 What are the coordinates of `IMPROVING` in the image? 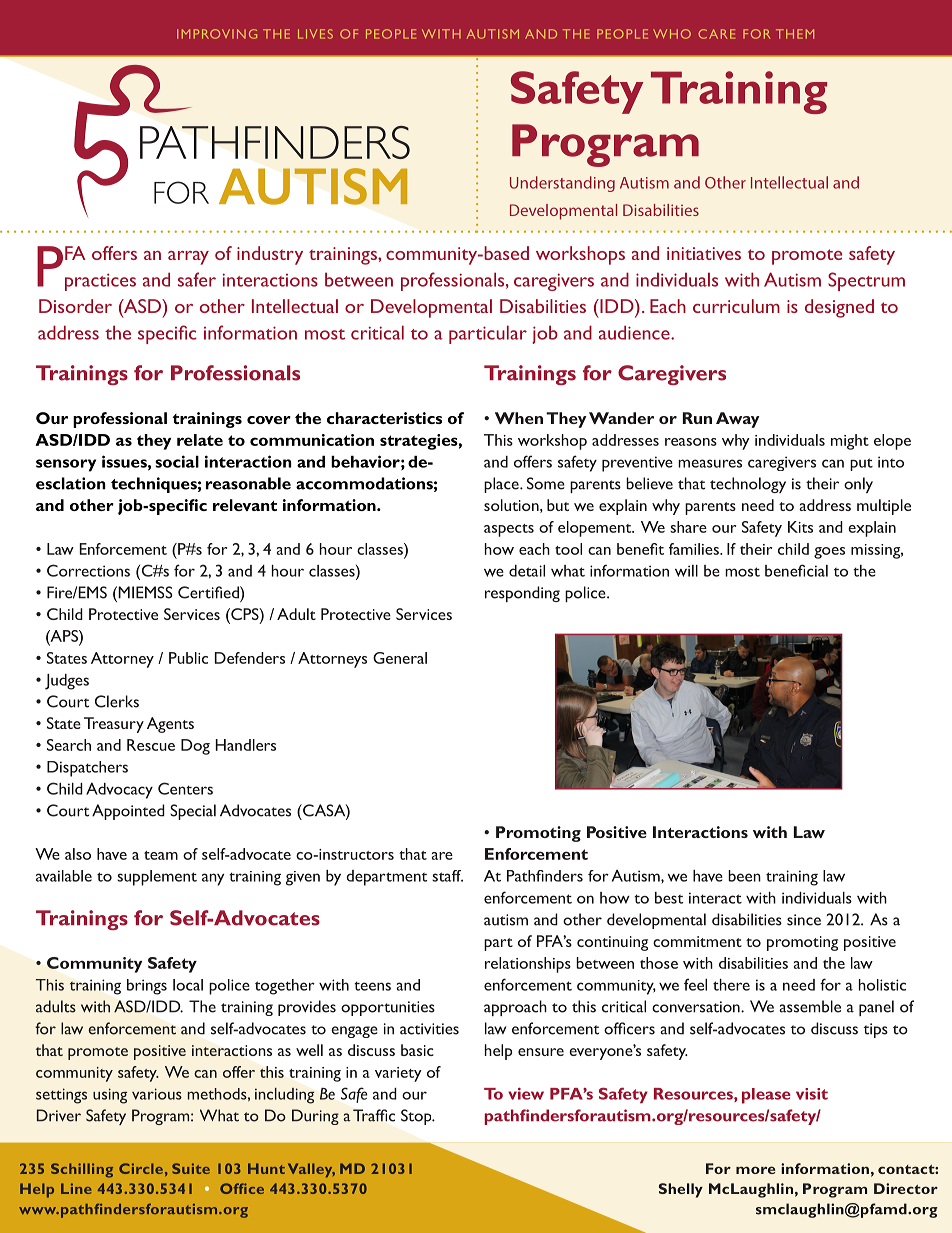 It's located at (217, 34).
